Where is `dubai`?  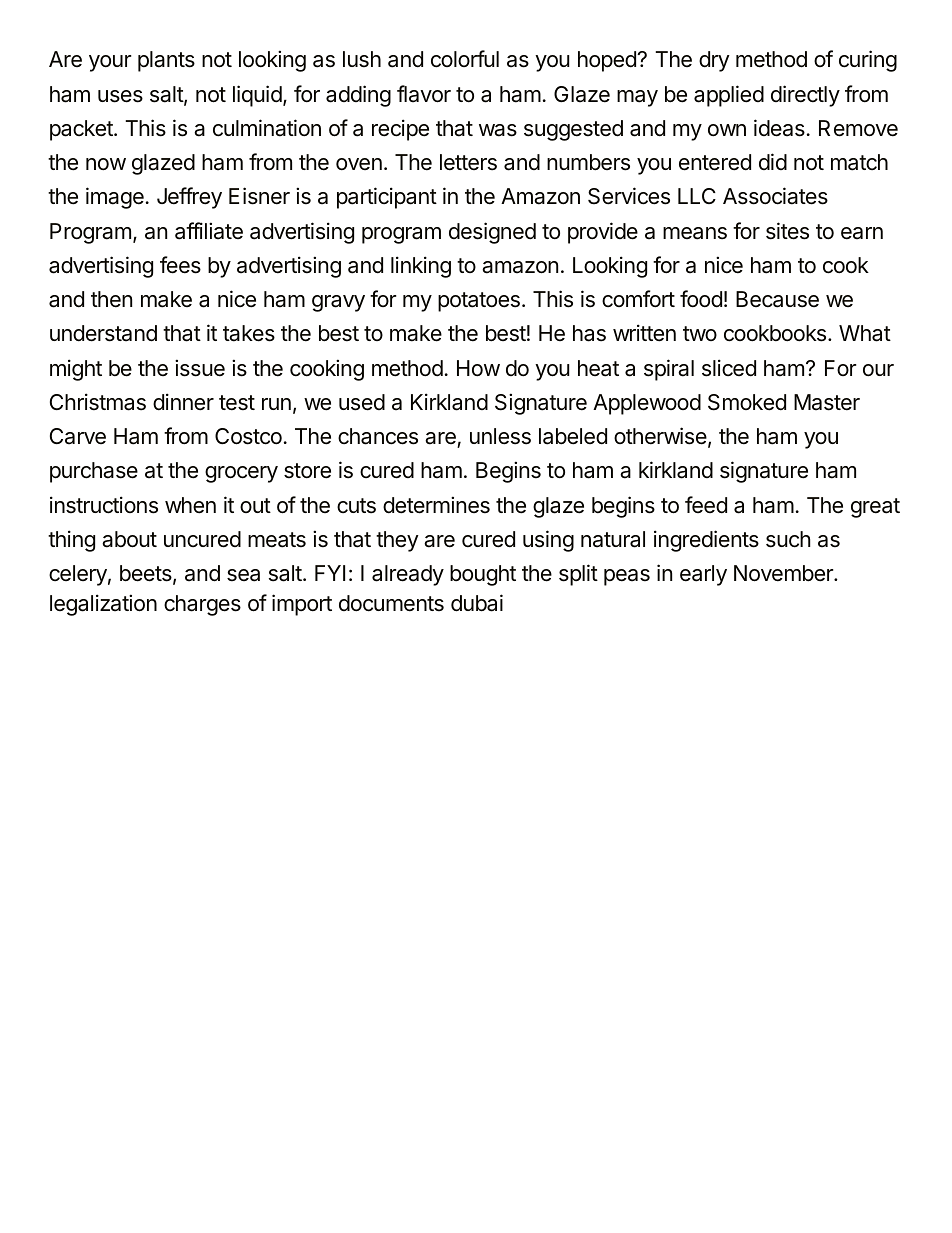
dubai is located at coordinates (477, 603).
